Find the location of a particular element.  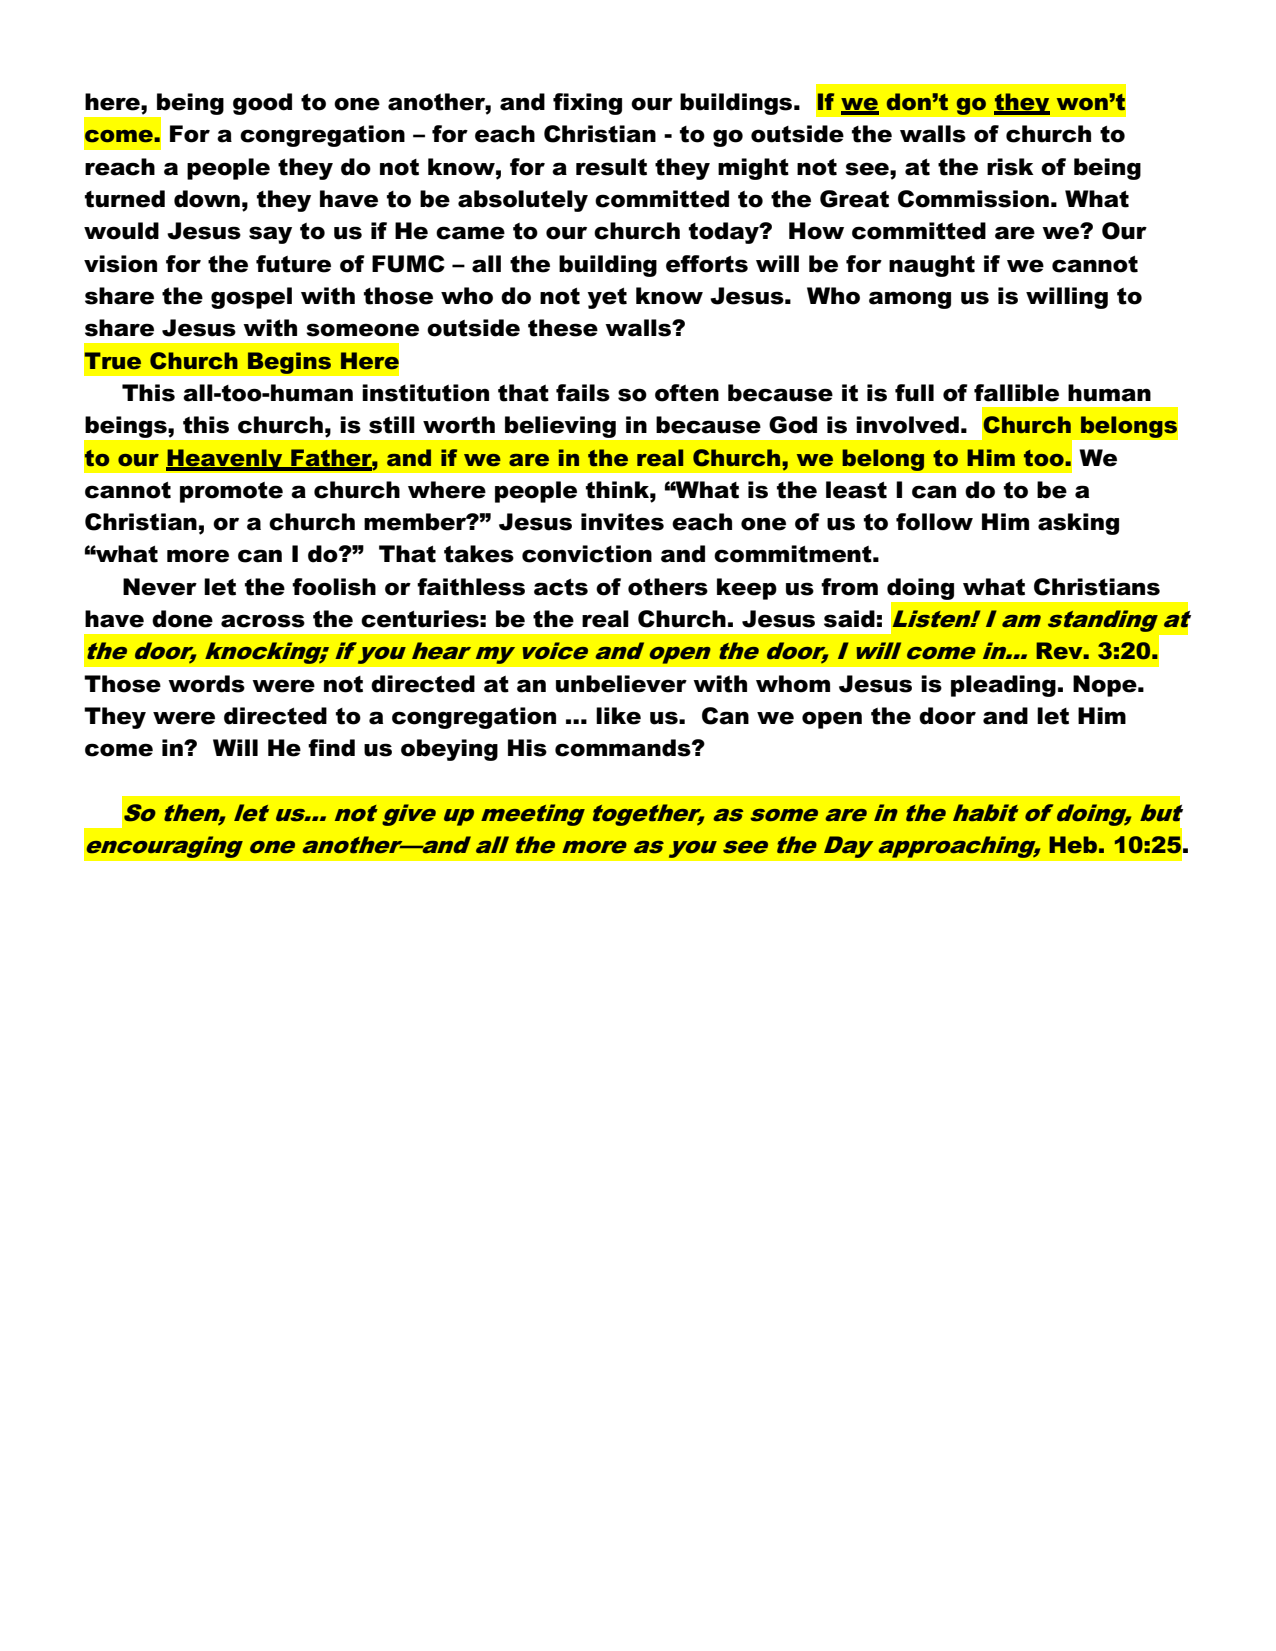

yet is located at coordinates (607, 298).
